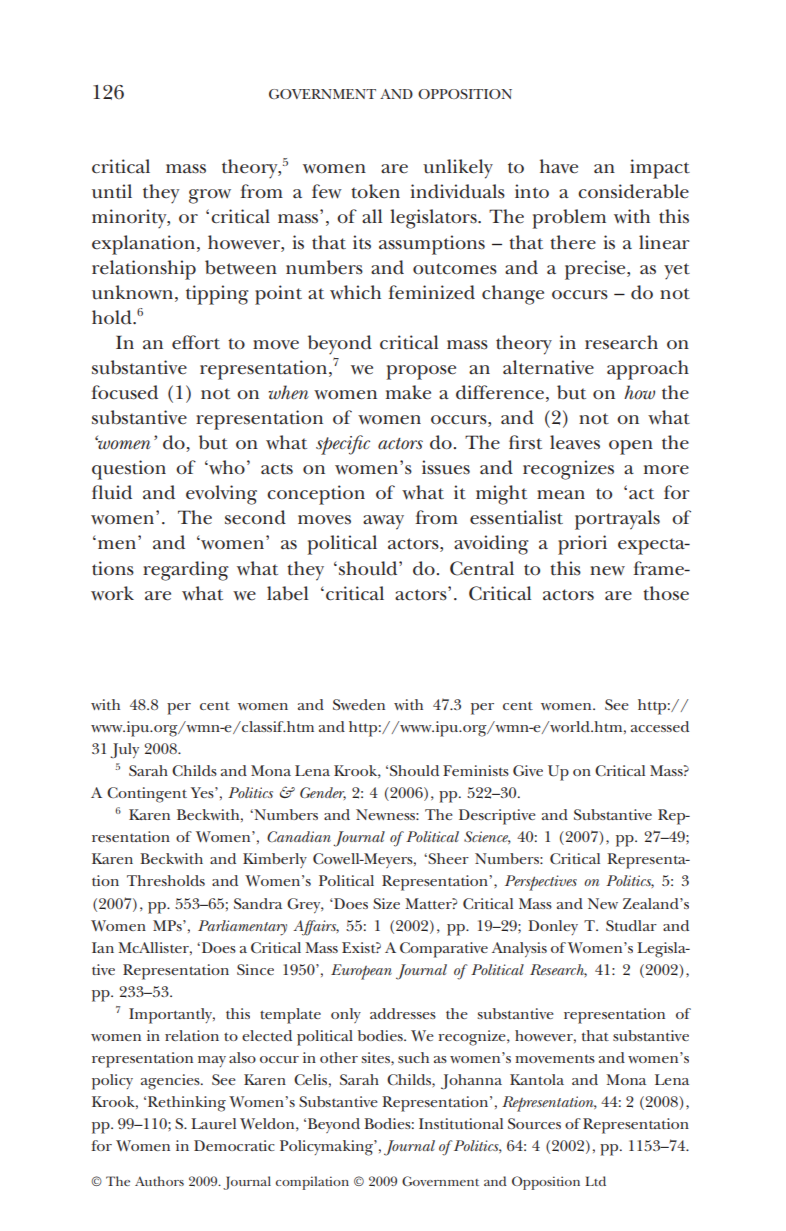 This page has height=1231, width=786. What do you see at coordinates (359, 704) in the page?
I see `Sweden` at bounding box center [359, 704].
